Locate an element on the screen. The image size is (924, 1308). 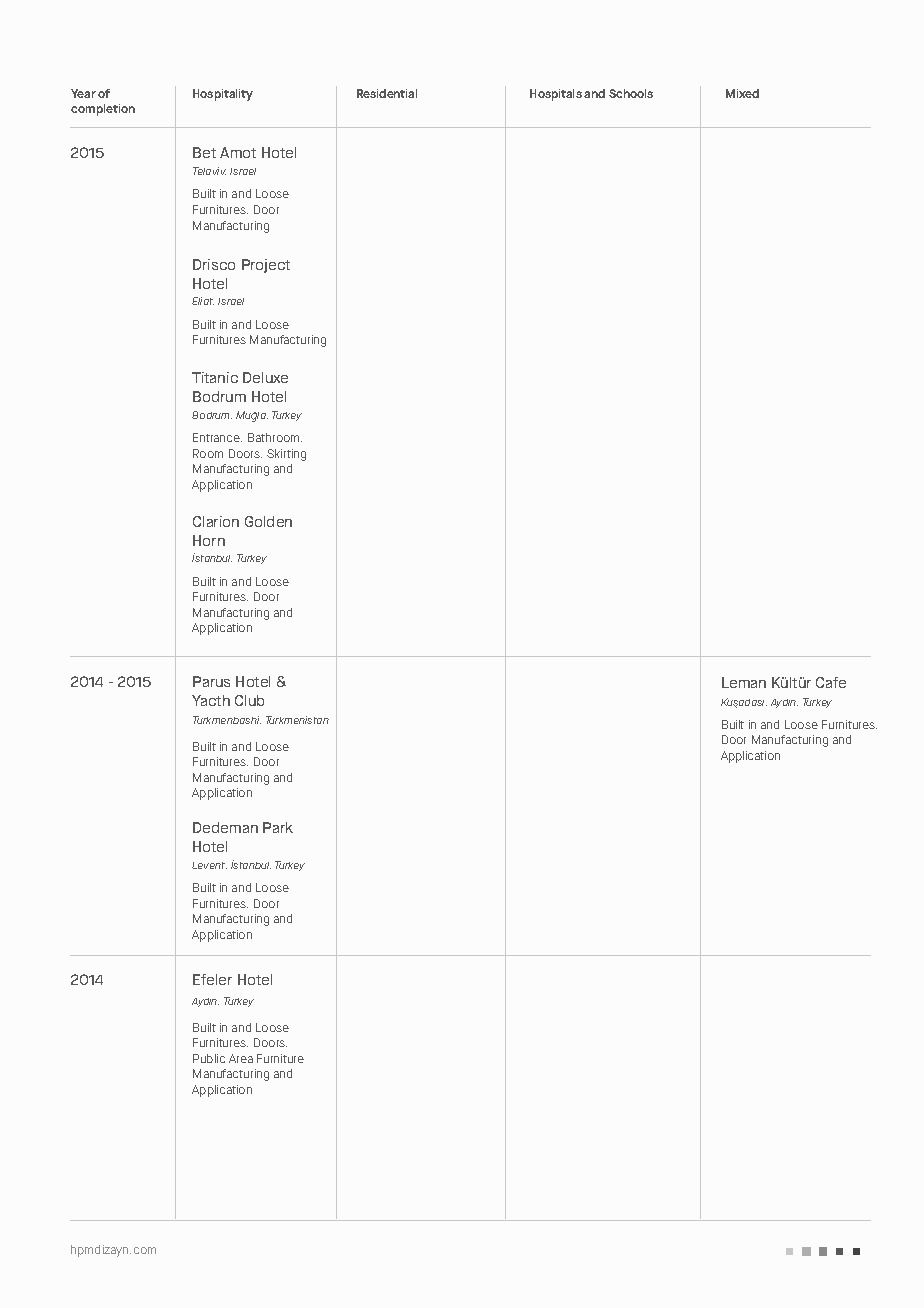
Area is located at coordinates (241, 1058).
